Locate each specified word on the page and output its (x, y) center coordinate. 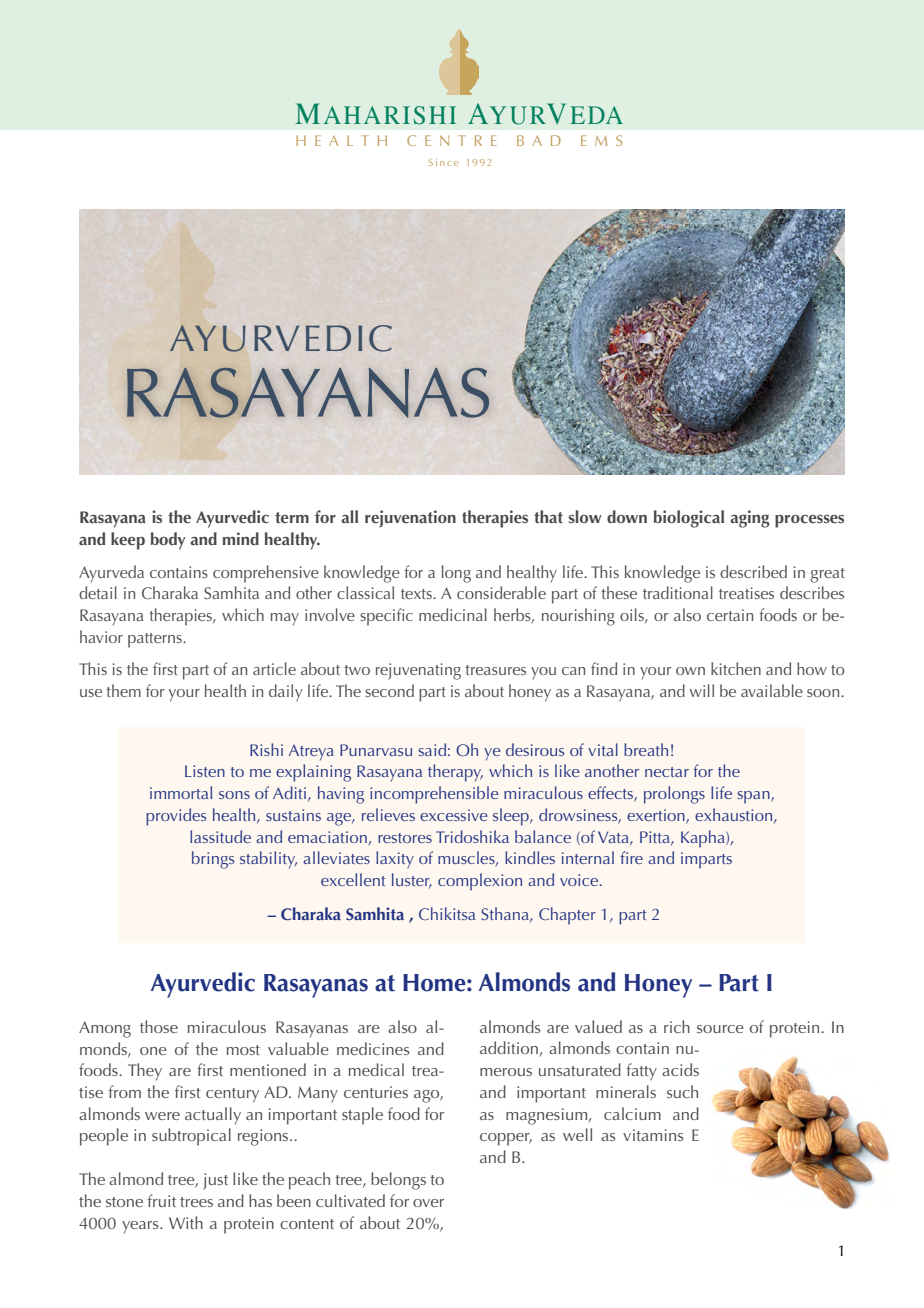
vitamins (653, 1135)
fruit (161, 1200)
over (428, 1203)
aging (750, 519)
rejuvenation (410, 519)
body (168, 541)
